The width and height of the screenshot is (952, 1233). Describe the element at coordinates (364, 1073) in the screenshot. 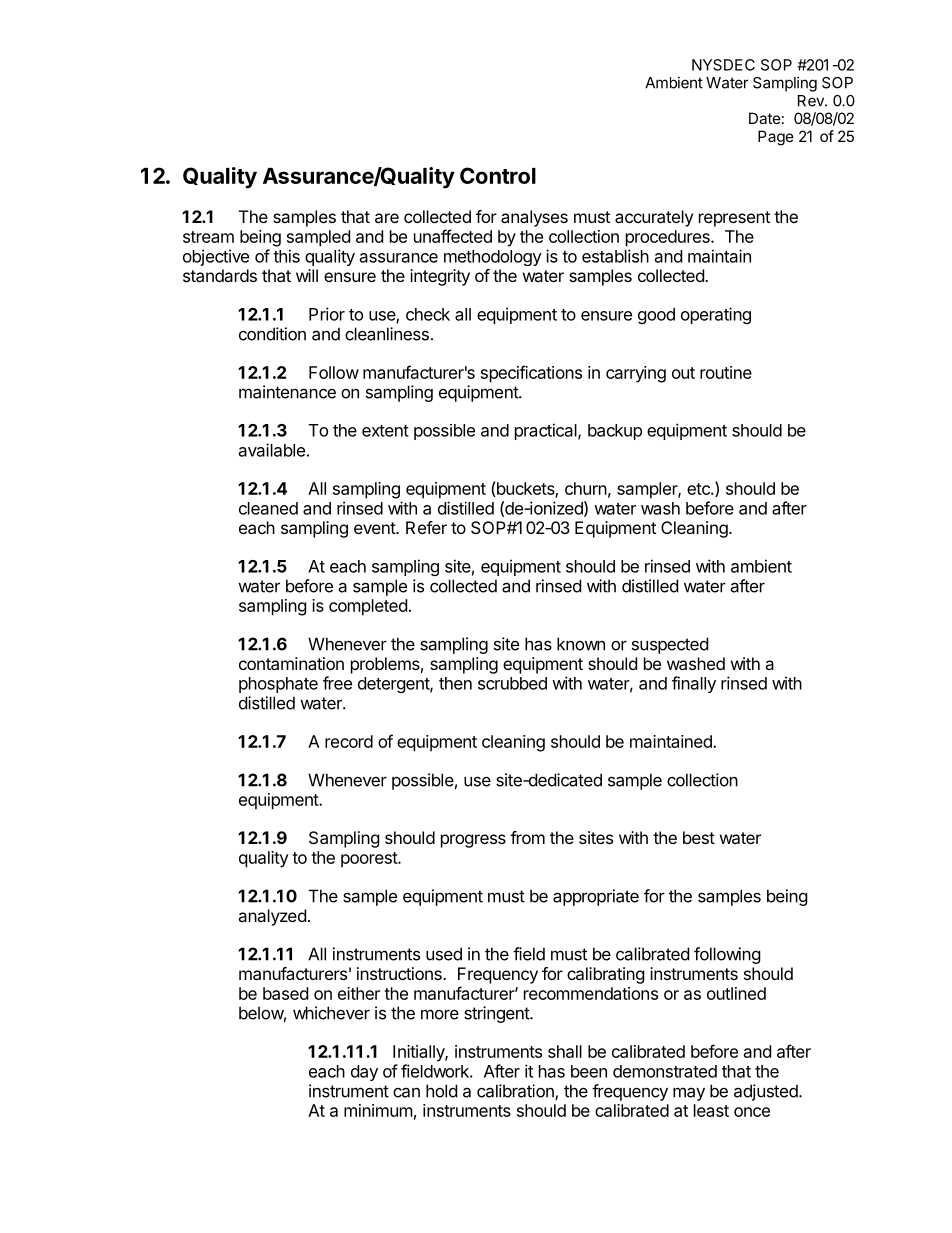

I see `day` at that location.
